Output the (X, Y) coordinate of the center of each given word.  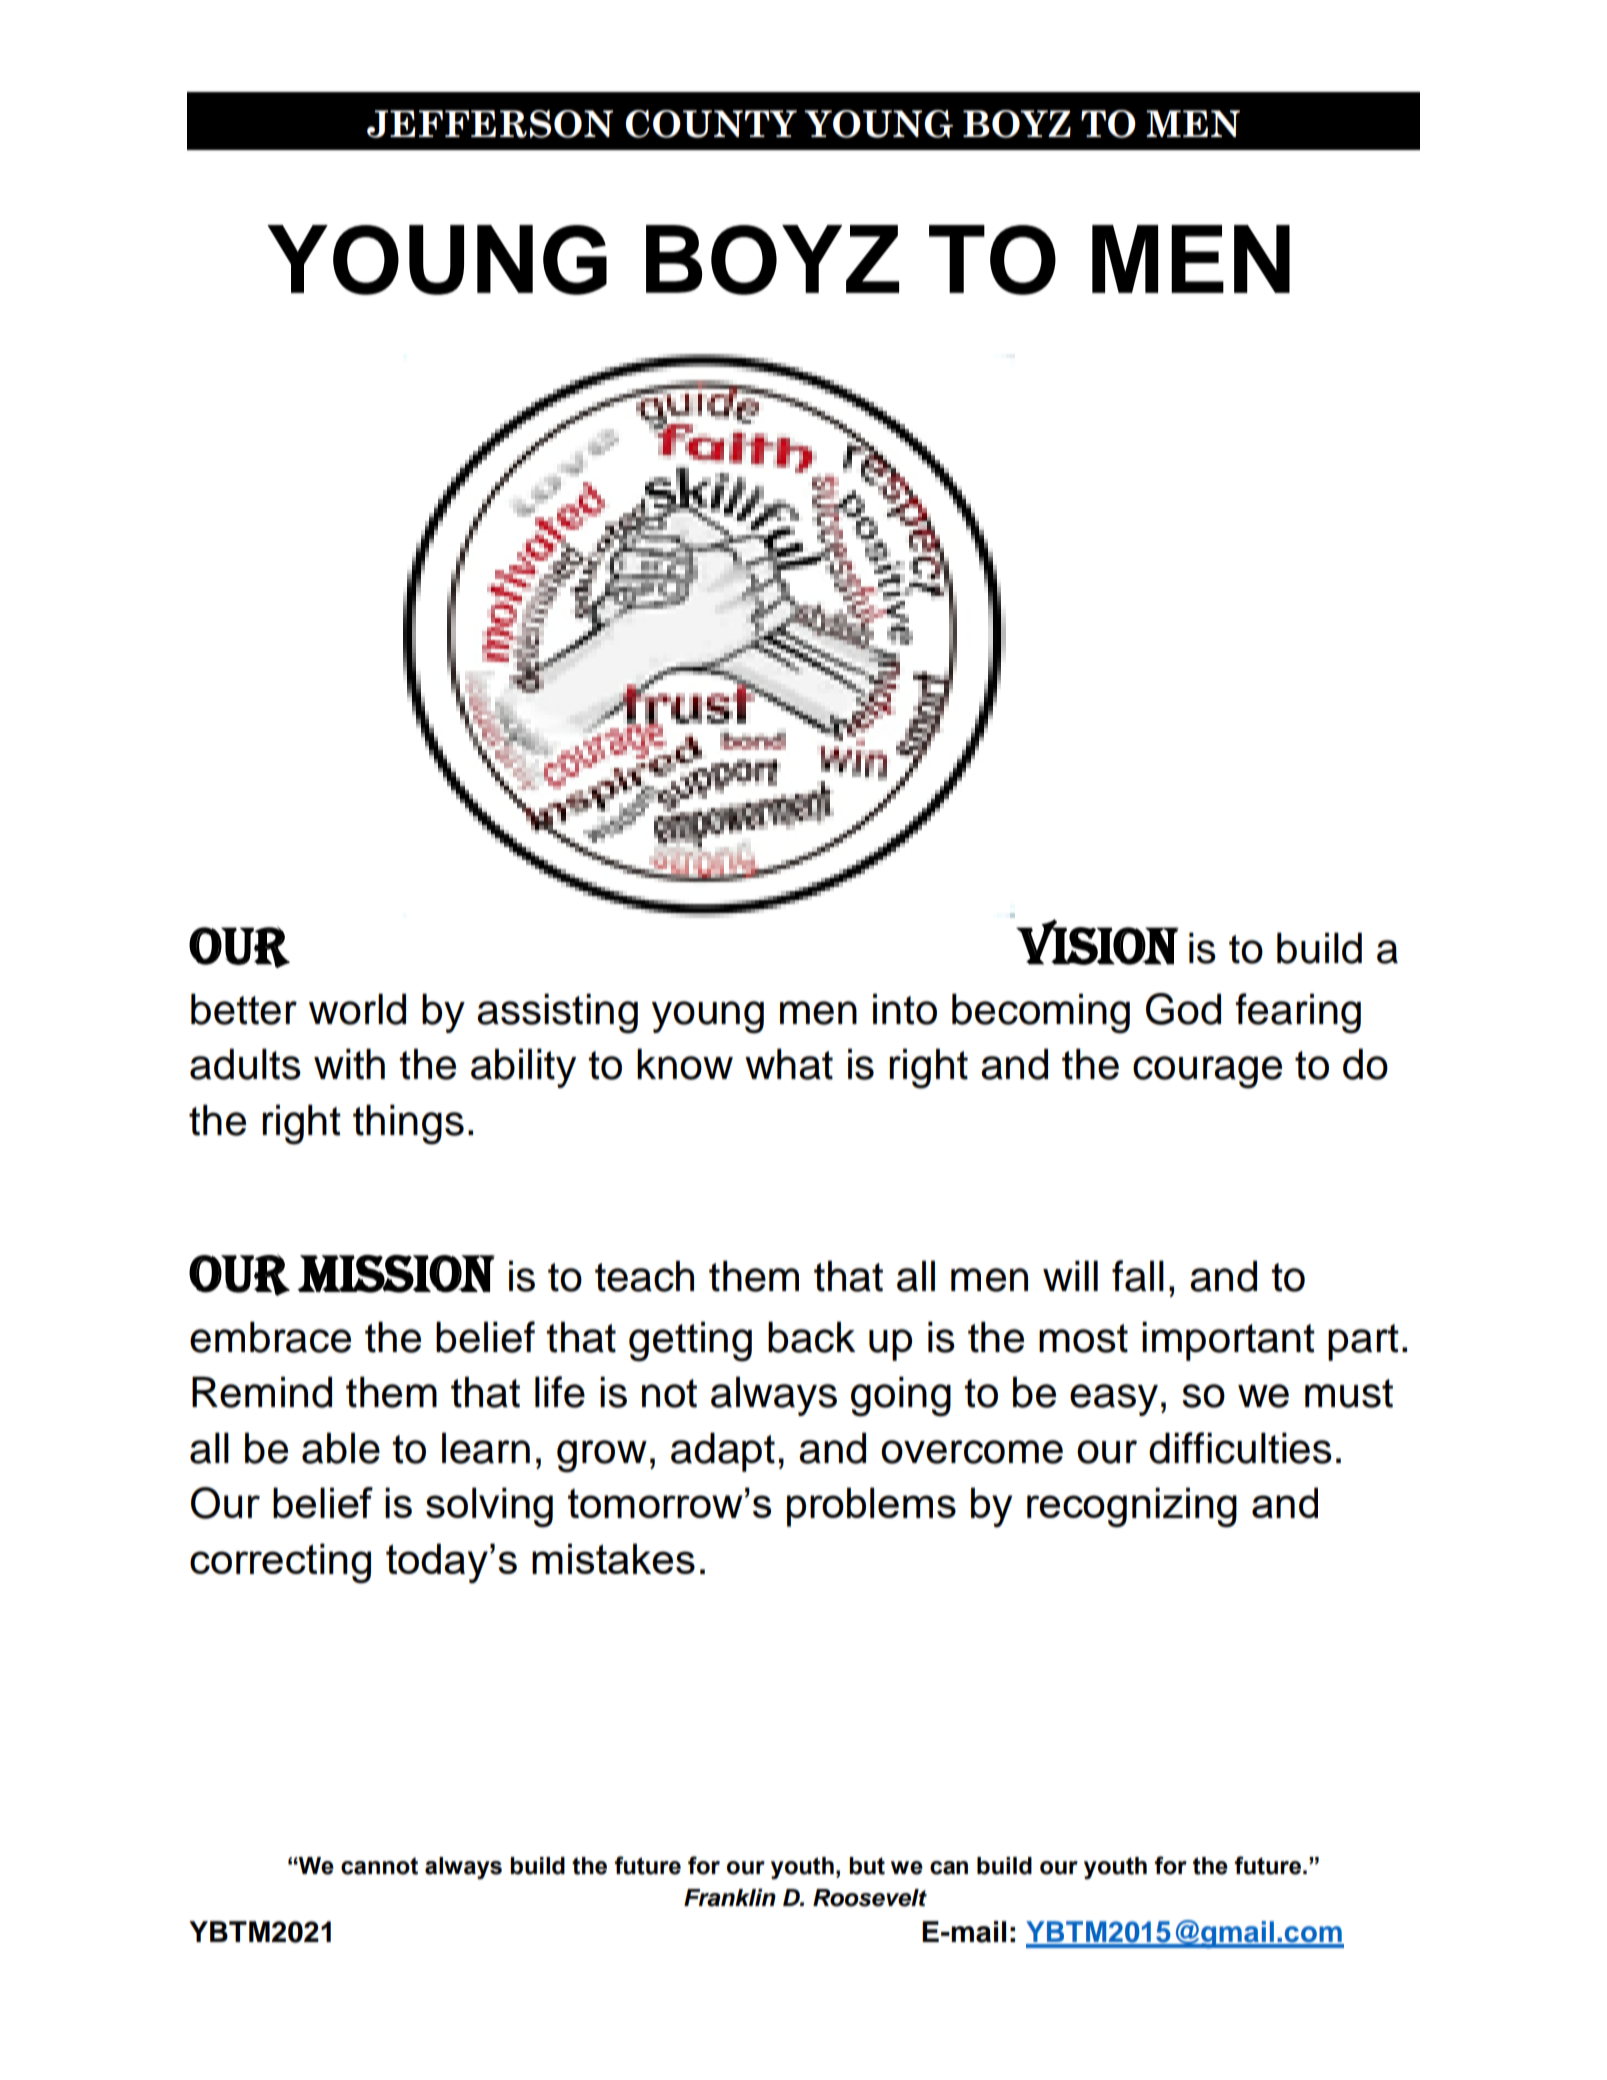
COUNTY (711, 124)
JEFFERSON (490, 124)
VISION (1097, 942)
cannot (379, 1866)
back (811, 1337)
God (1183, 1009)
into (905, 1009)
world (357, 1009)
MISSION (396, 1274)
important (1228, 1341)
